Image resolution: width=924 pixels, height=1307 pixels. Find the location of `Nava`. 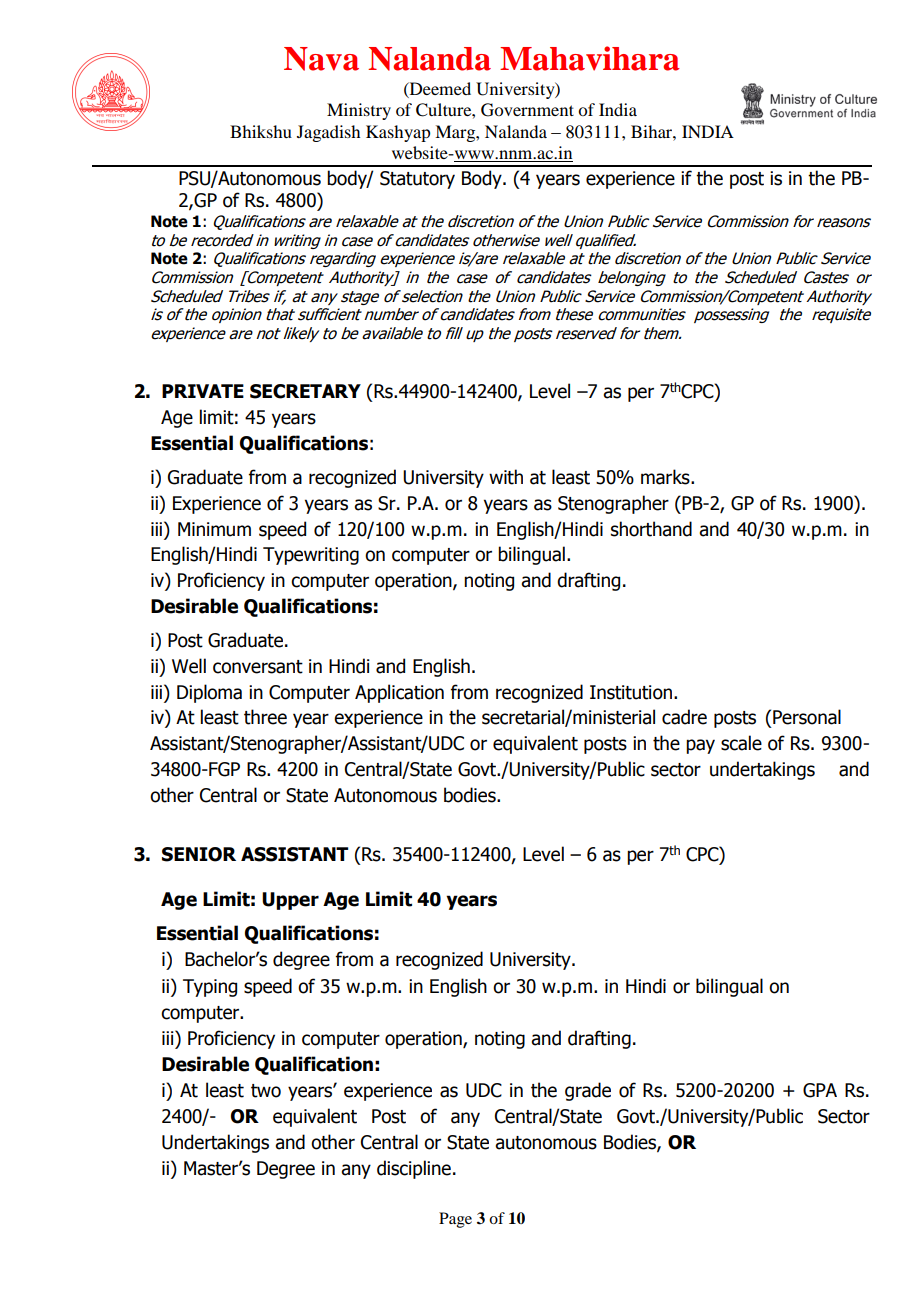

Nava is located at coordinates (321, 59).
